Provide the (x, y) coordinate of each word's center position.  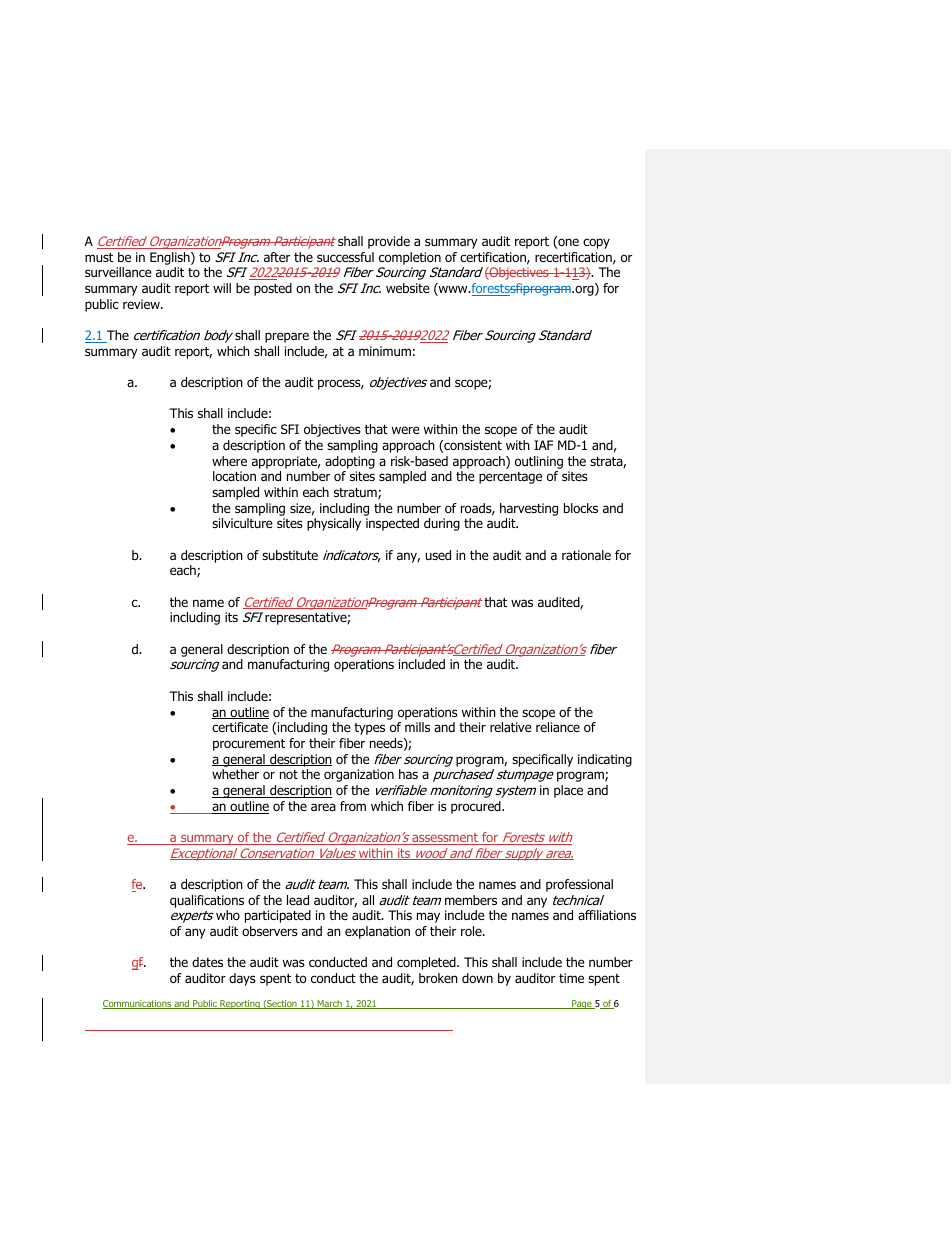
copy (596, 243)
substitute (290, 555)
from (353, 806)
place (568, 791)
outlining (539, 462)
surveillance (118, 272)
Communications (138, 1004)
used (438, 555)
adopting (350, 462)
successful (345, 257)
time (571, 978)
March (329, 1004)
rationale (586, 555)
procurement (249, 745)
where (229, 461)
